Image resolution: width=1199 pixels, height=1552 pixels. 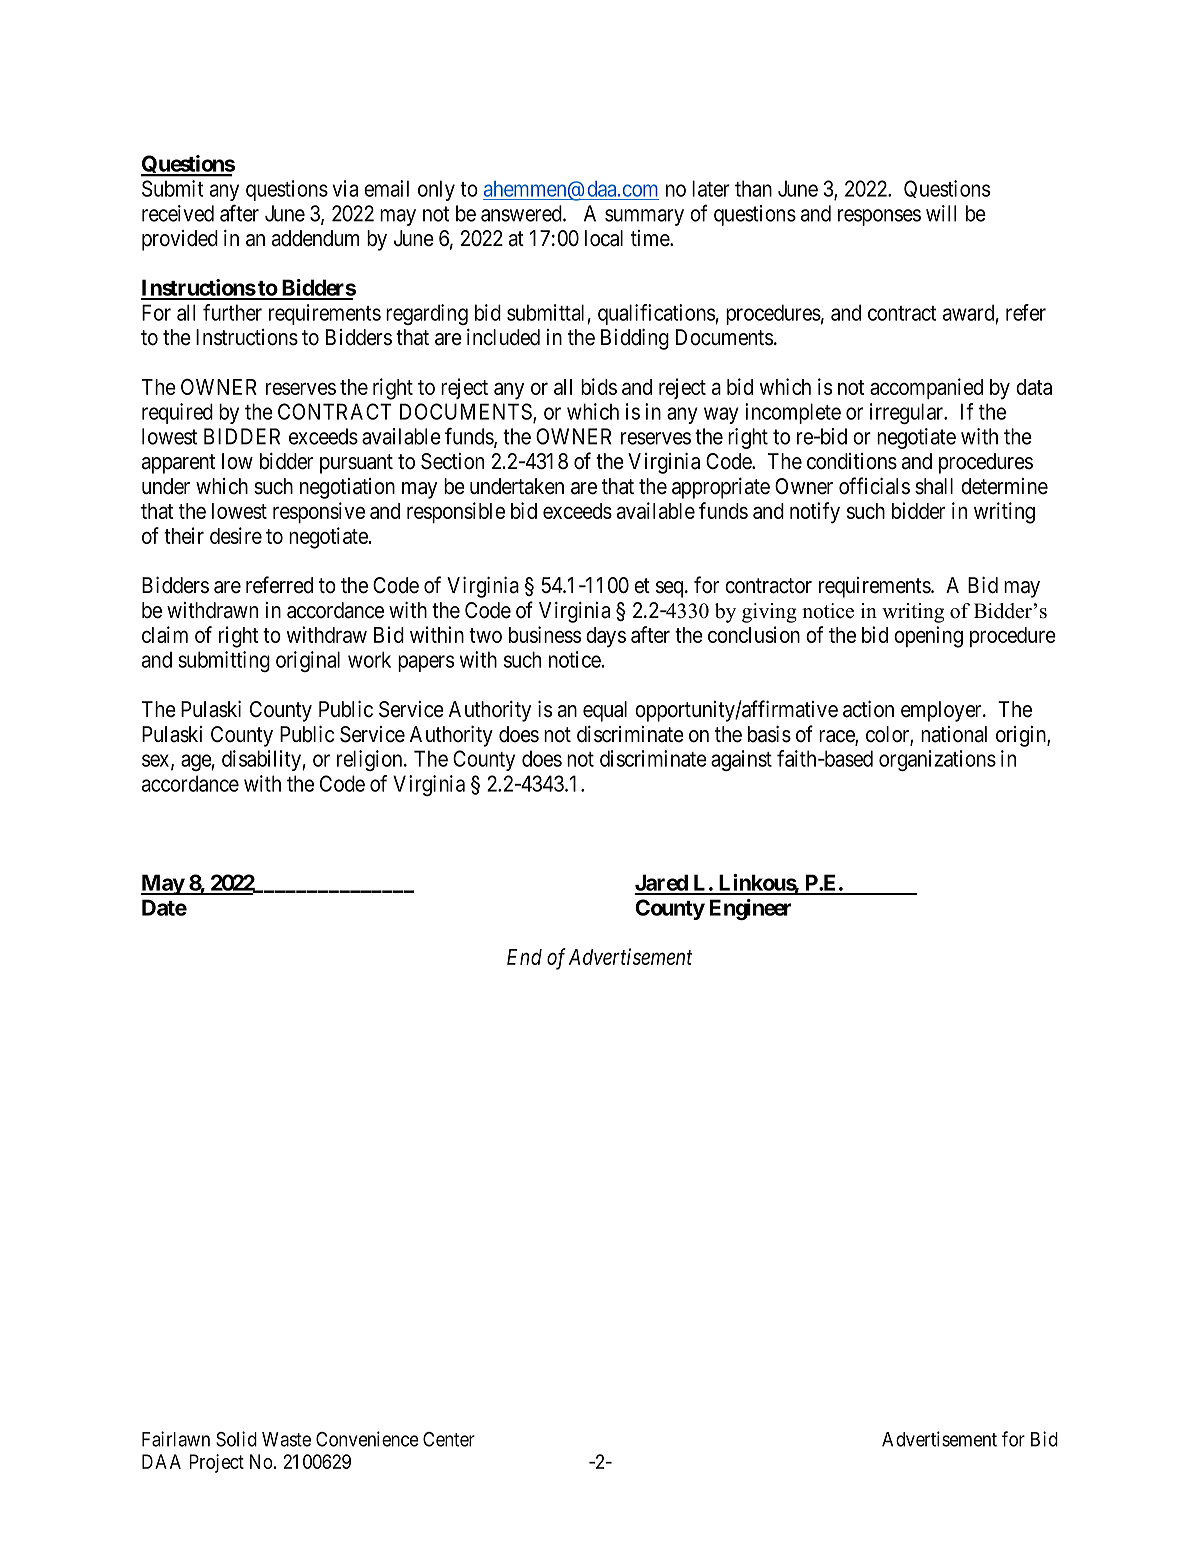 I want to click on Convenience, so click(x=367, y=1439).
